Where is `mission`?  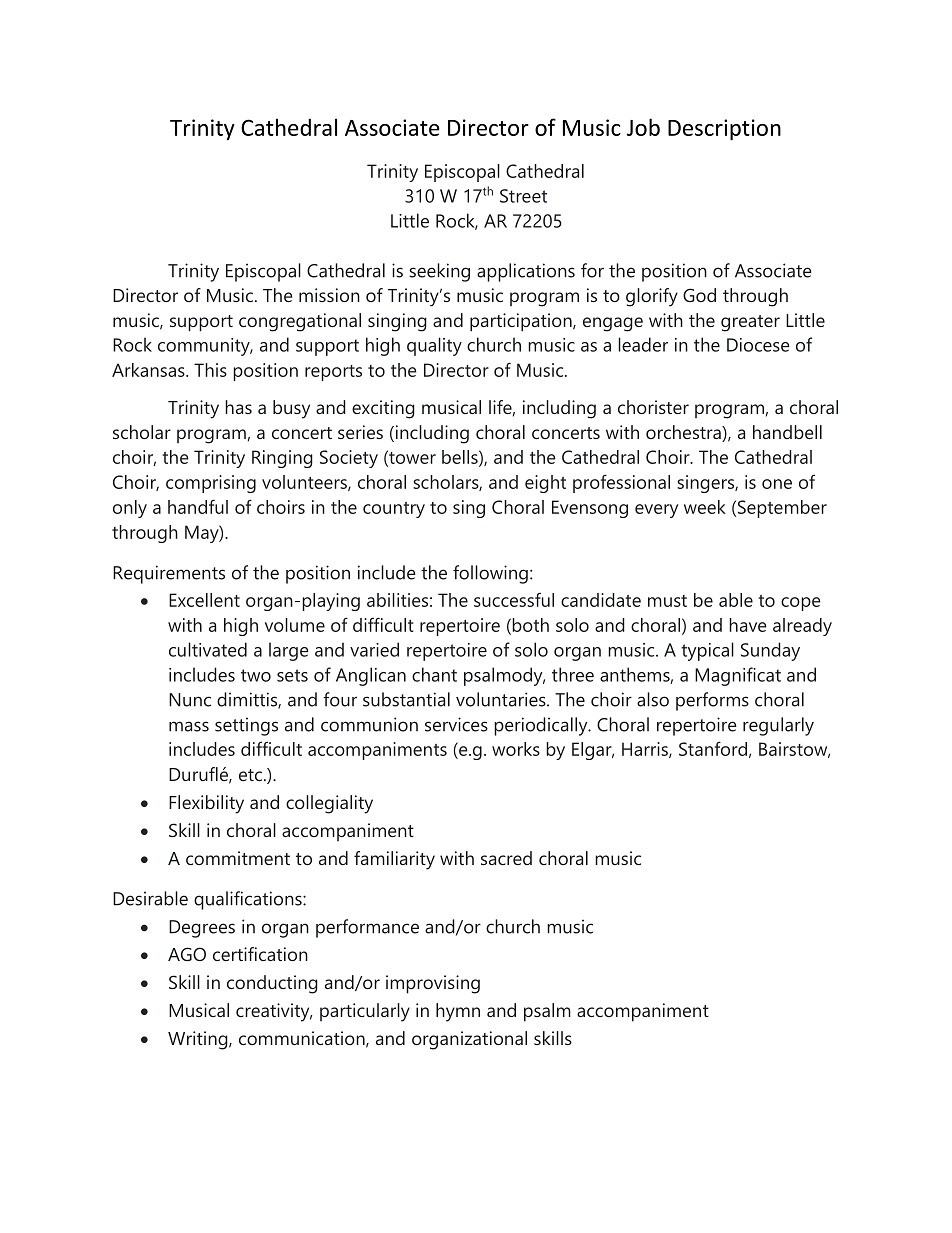 mission is located at coordinates (329, 295).
